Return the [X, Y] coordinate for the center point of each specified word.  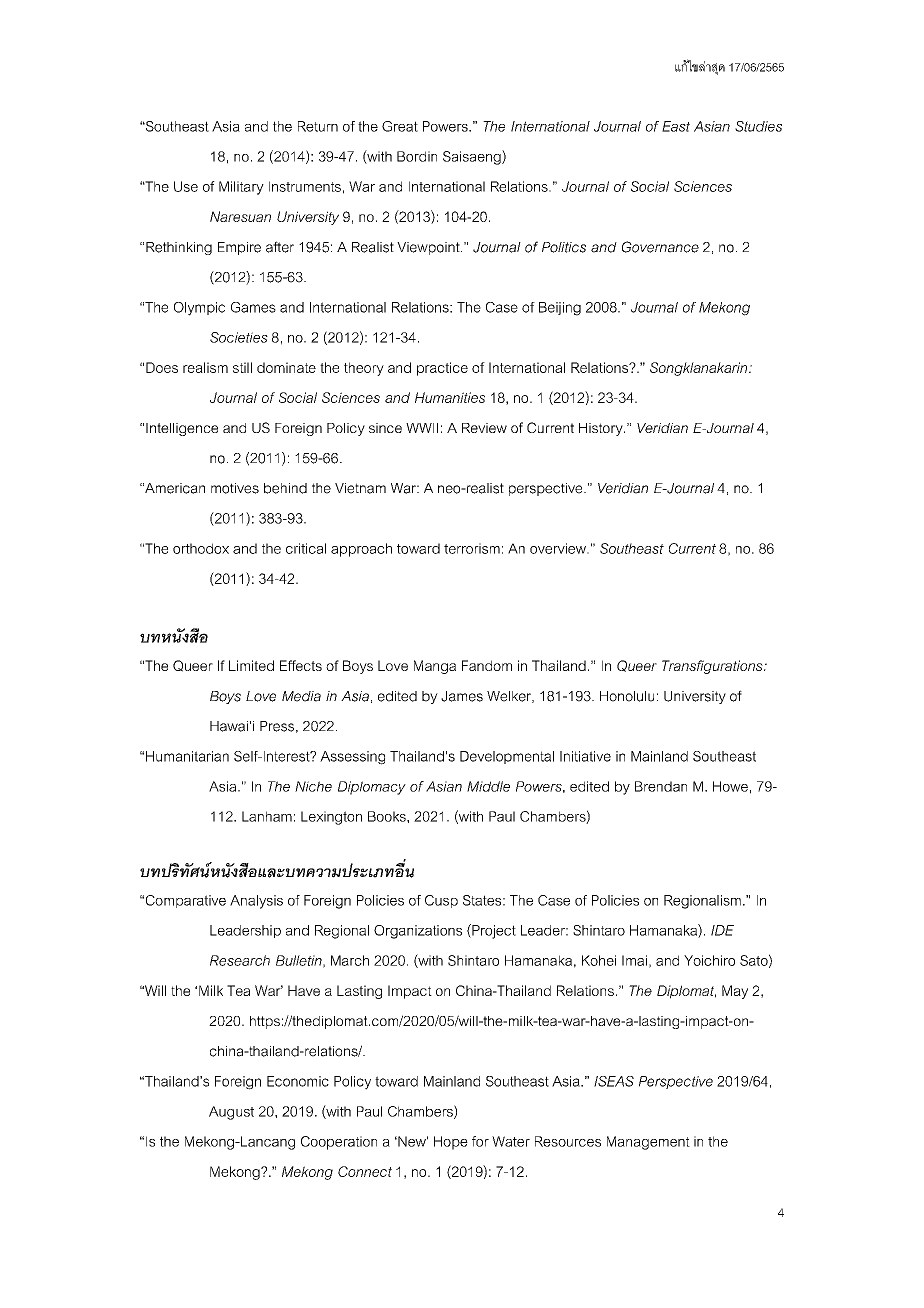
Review [484, 428]
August [231, 1113]
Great [400, 126]
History [602, 429]
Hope [451, 1143]
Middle [488, 786]
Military [241, 188]
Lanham [267, 816]
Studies [758, 126]
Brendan [661, 786]
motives [235, 488]
